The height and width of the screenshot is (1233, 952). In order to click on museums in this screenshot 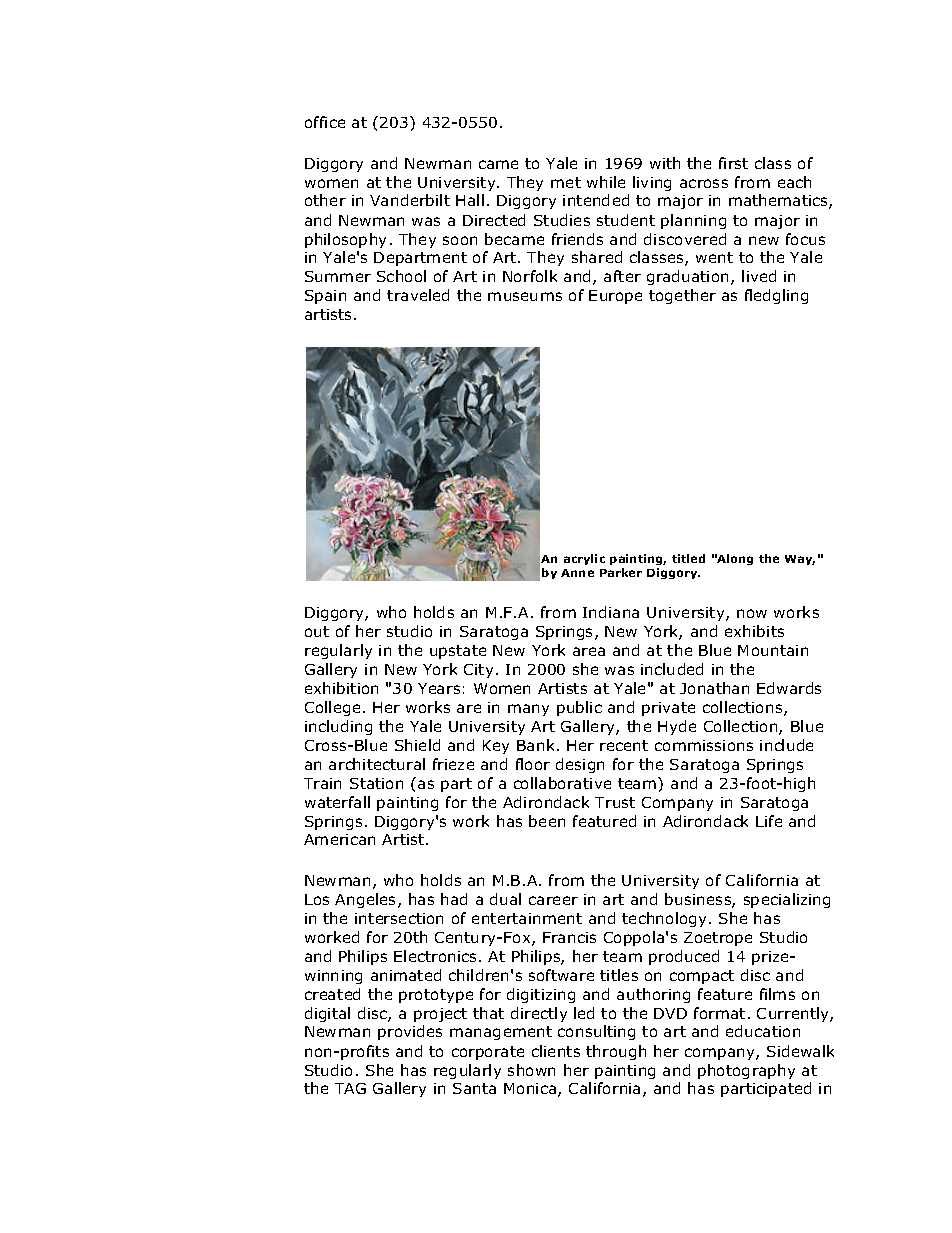, I will do `click(525, 296)`.
